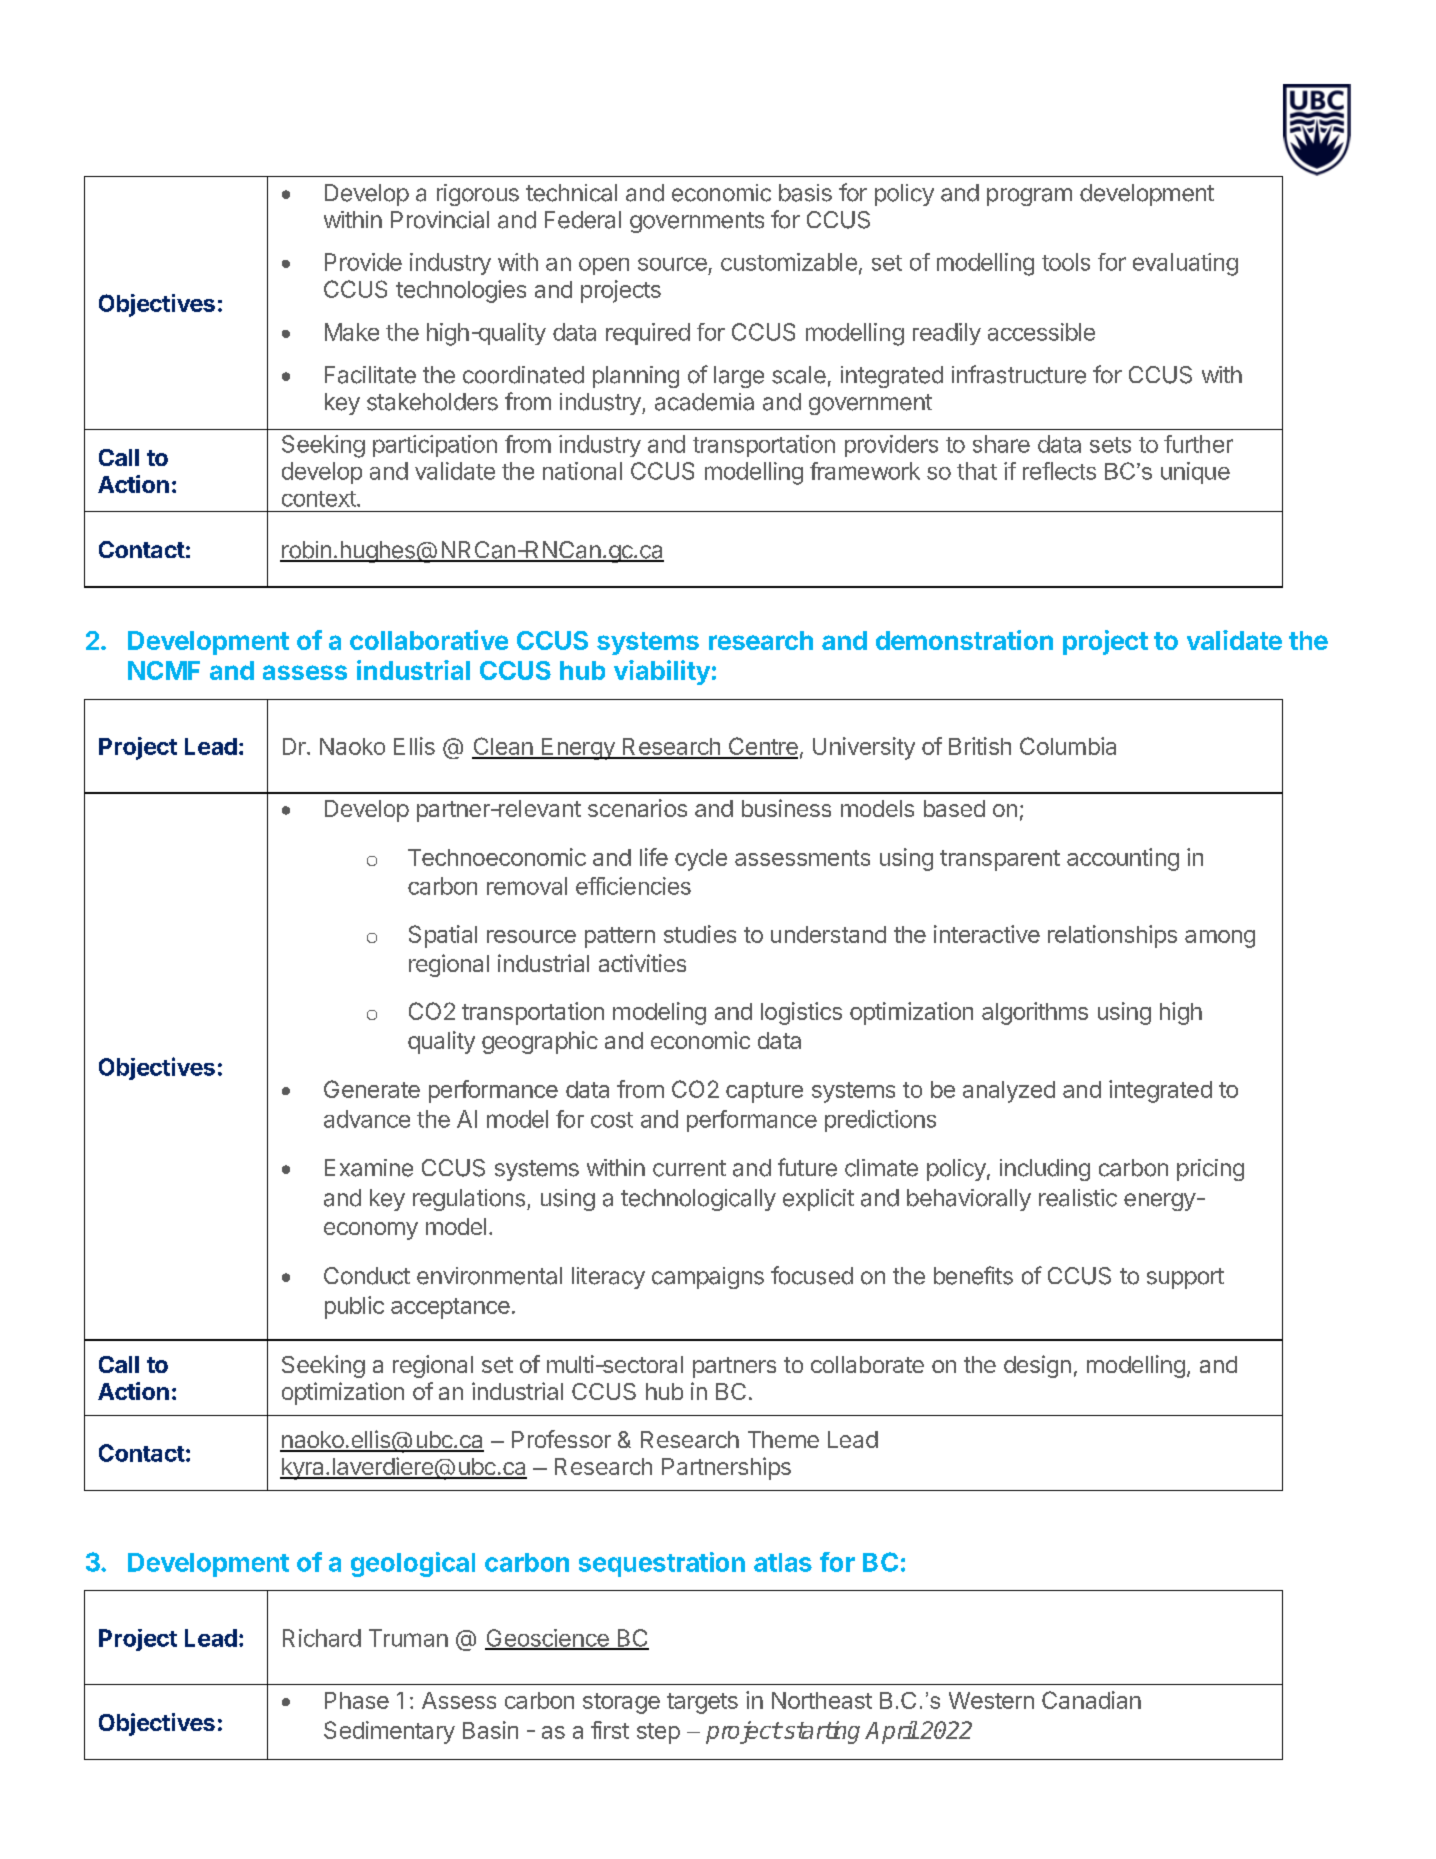 The height and width of the screenshot is (1859, 1436). Describe the element at coordinates (429, 640) in the screenshot. I see `collaborative` at that location.
